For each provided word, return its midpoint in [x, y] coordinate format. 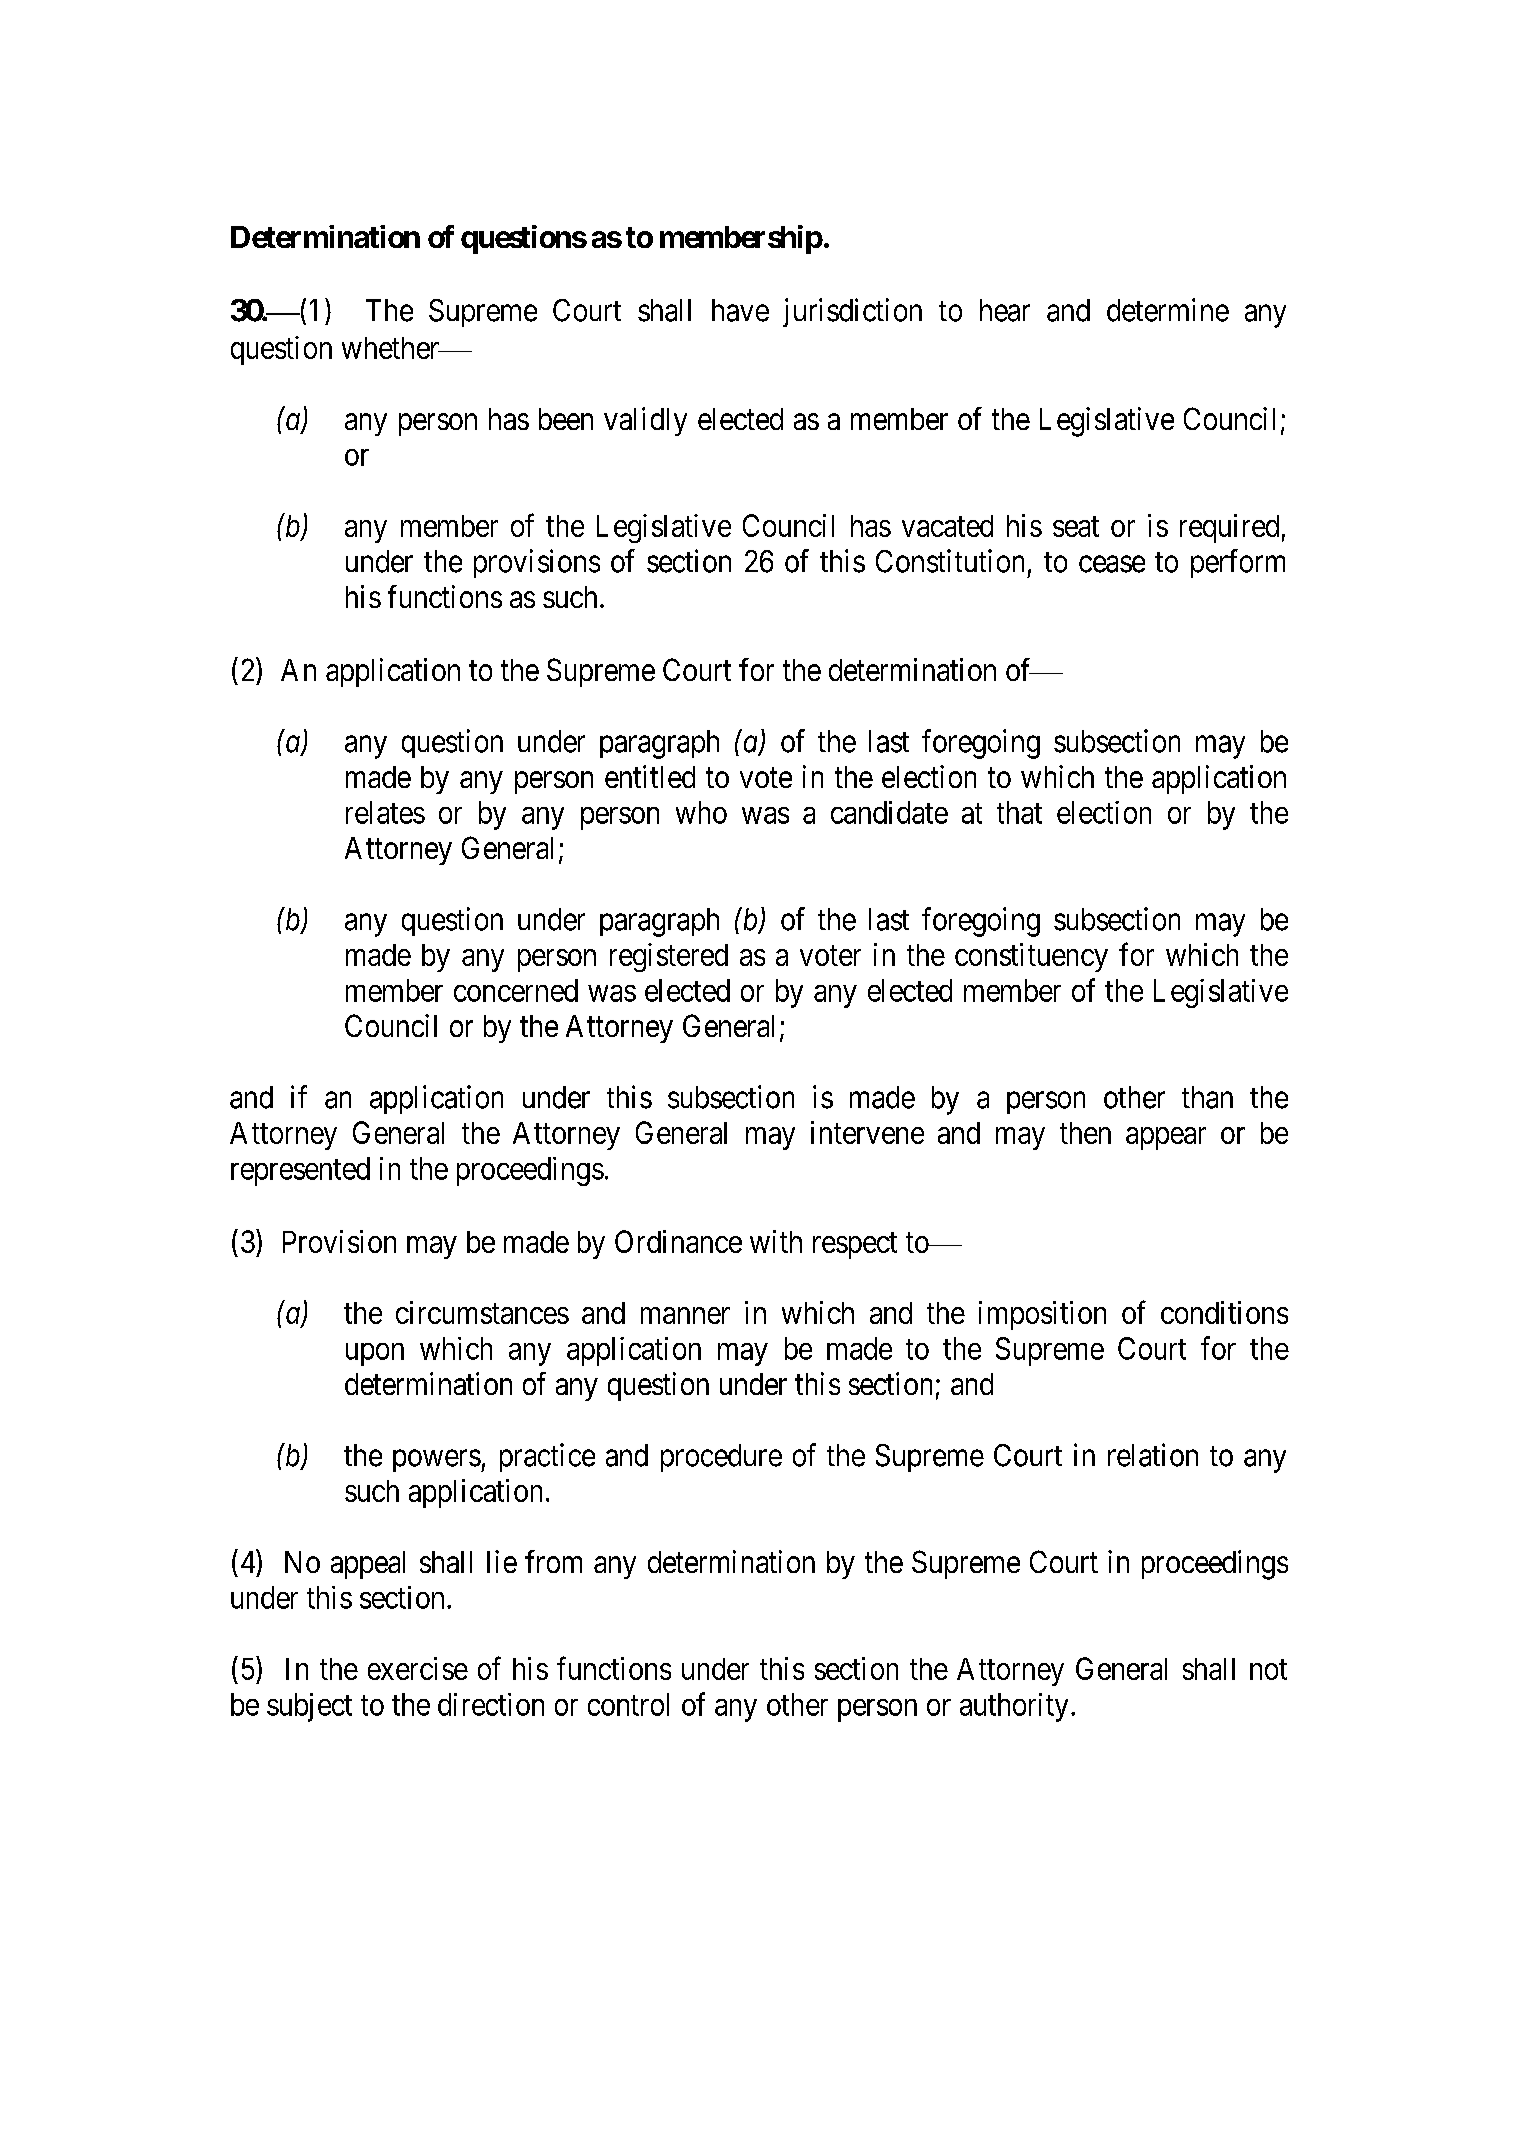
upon [375, 1354]
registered [669, 957]
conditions [1224, 1312]
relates [385, 812]
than [1207, 1097]
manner [685, 1315]
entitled [650, 776]
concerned [516, 990]
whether [392, 348]
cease [1112, 564]
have [740, 310]
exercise [418, 1668]
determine [1168, 310]
